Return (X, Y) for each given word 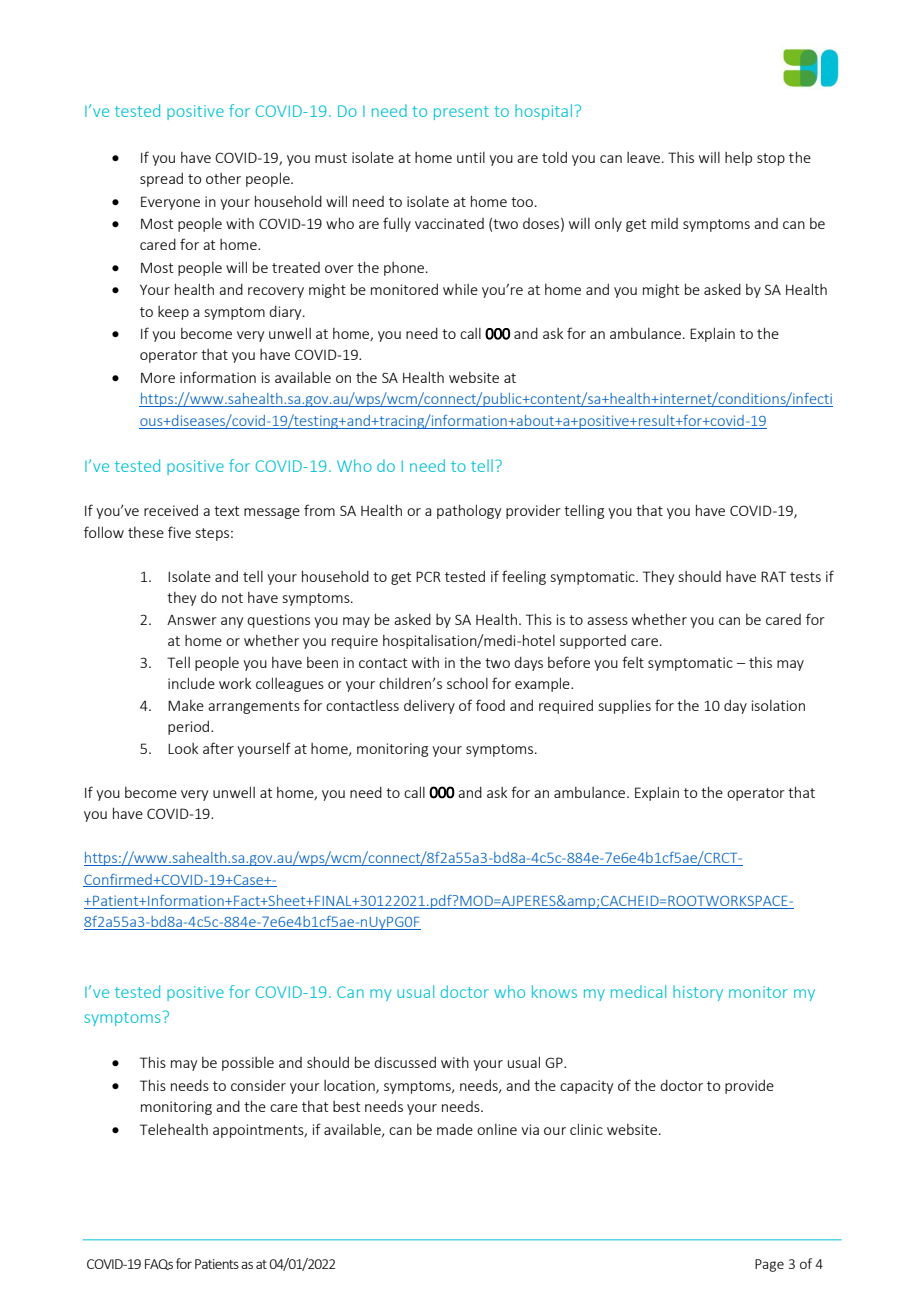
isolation (778, 705)
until (471, 157)
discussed (405, 1062)
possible (248, 1064)
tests (805, 577)
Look (183, 748)
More (158, 377)
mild (664, 223)
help (738, 159)
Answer (192, 620)
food (490, 705)
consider (258, 1085)
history (698, 993)
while (460, 289)
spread (161, 179)
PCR (428, 576)
